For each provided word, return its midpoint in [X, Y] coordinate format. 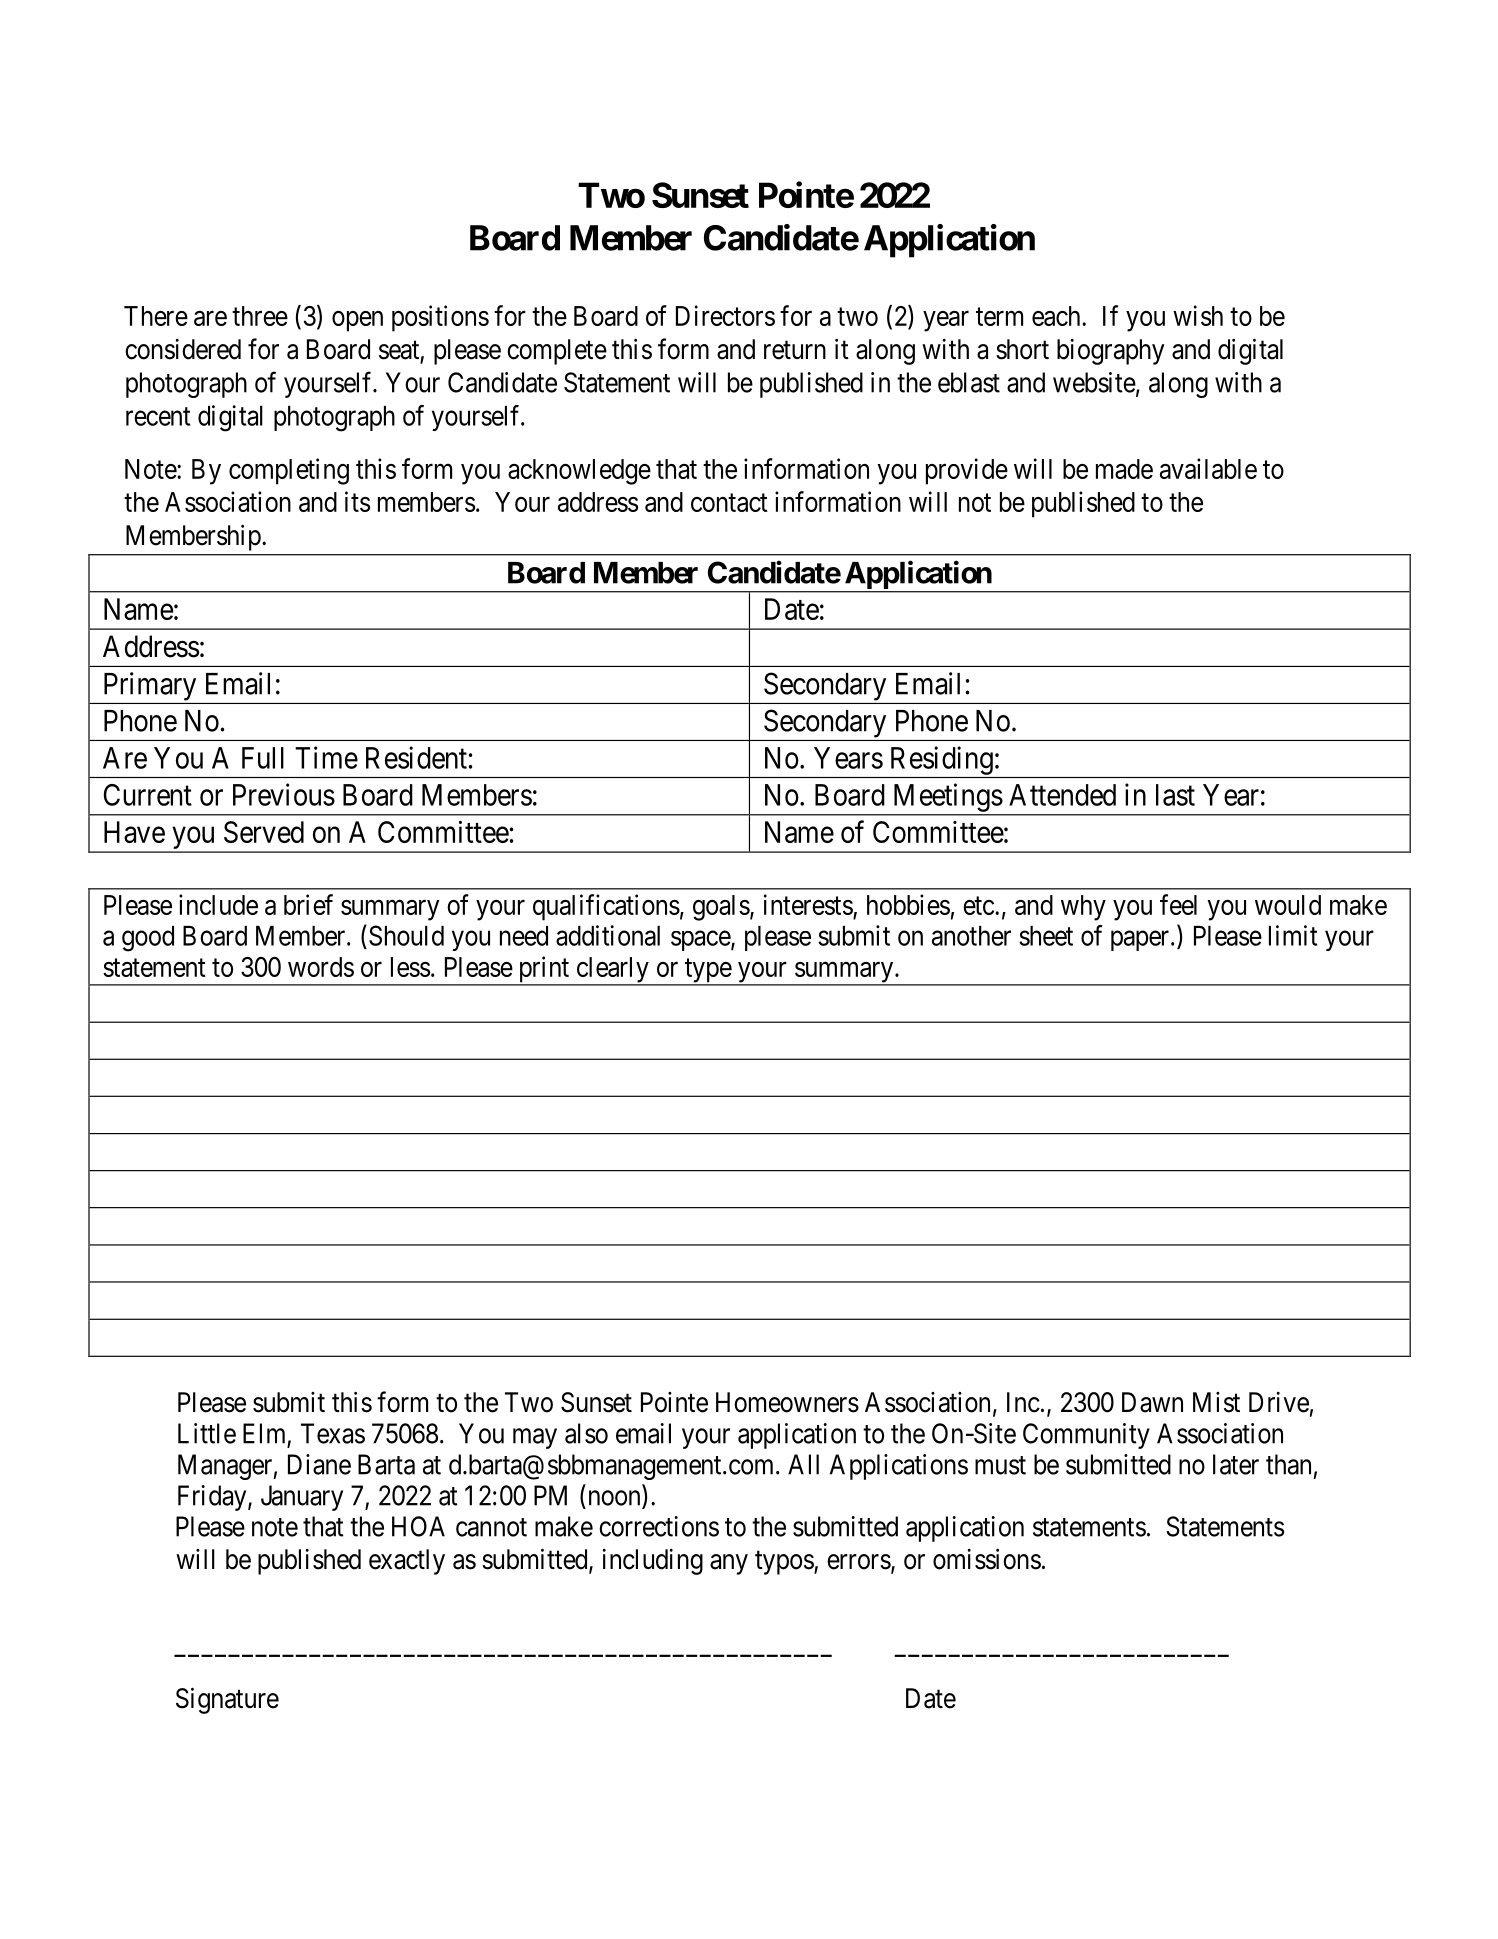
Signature [227, 1700]
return [795, 350]
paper [1141, 941]
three [260, 316]
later [1236, 1464]
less [410, 967]
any [729, 1564]
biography [1110, 352]
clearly [612, 971]
